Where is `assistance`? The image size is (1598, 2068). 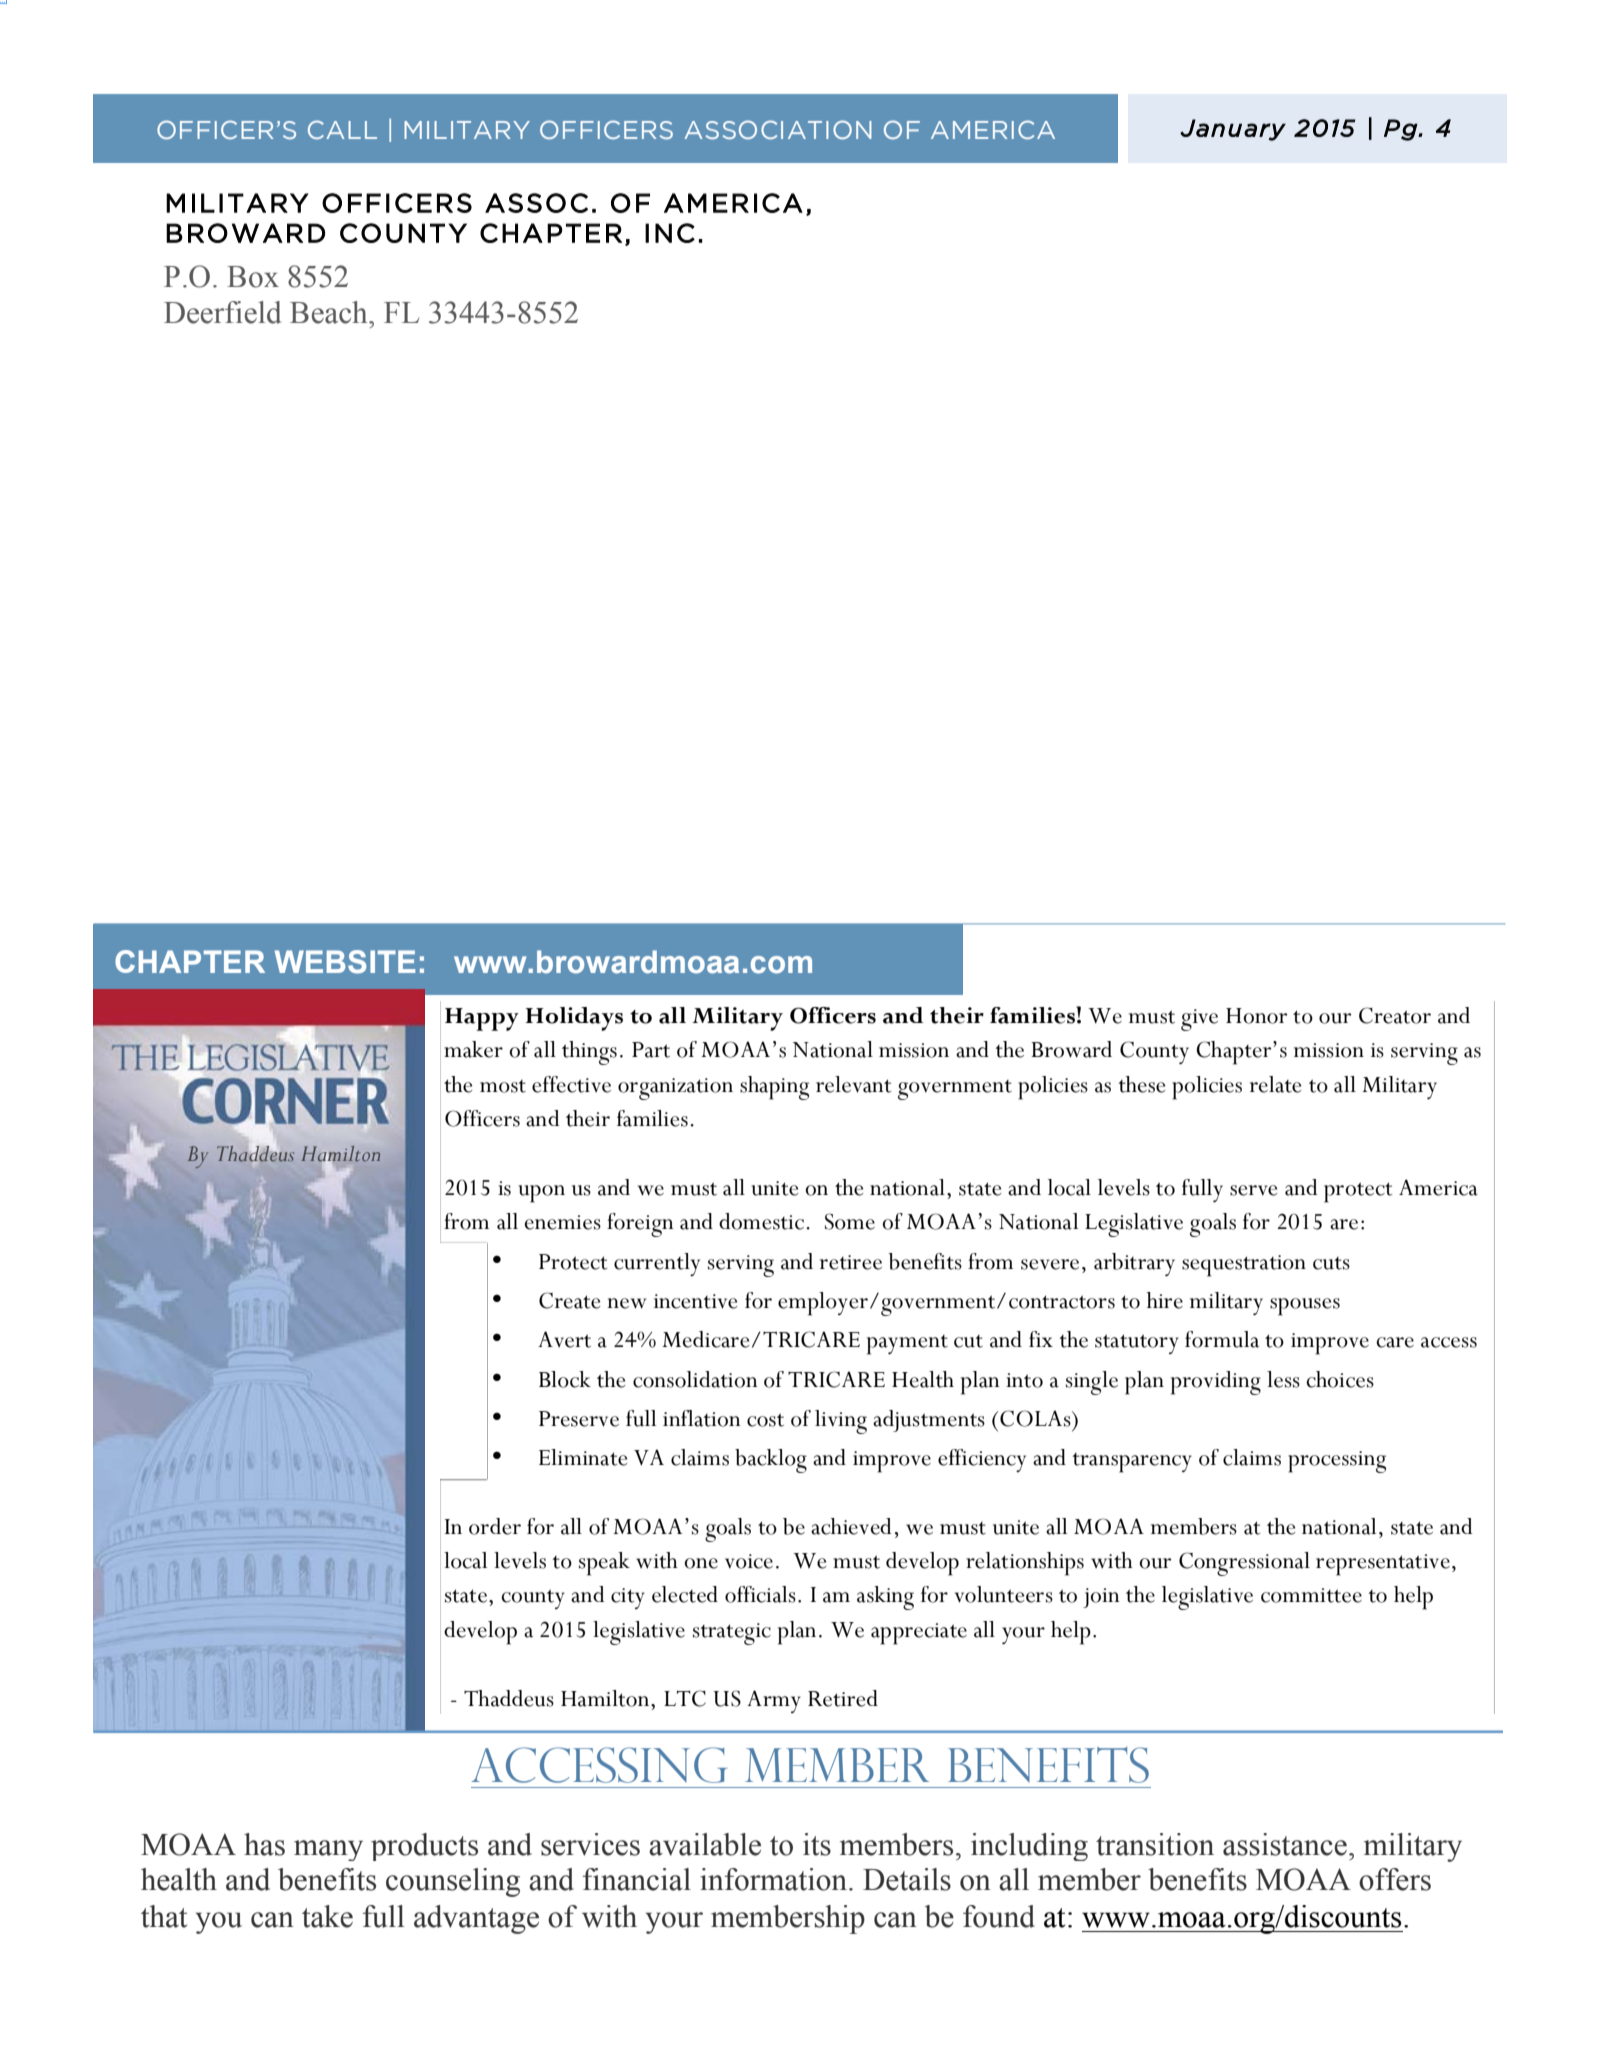 assistance is located at coordinates (1285, 1844).
